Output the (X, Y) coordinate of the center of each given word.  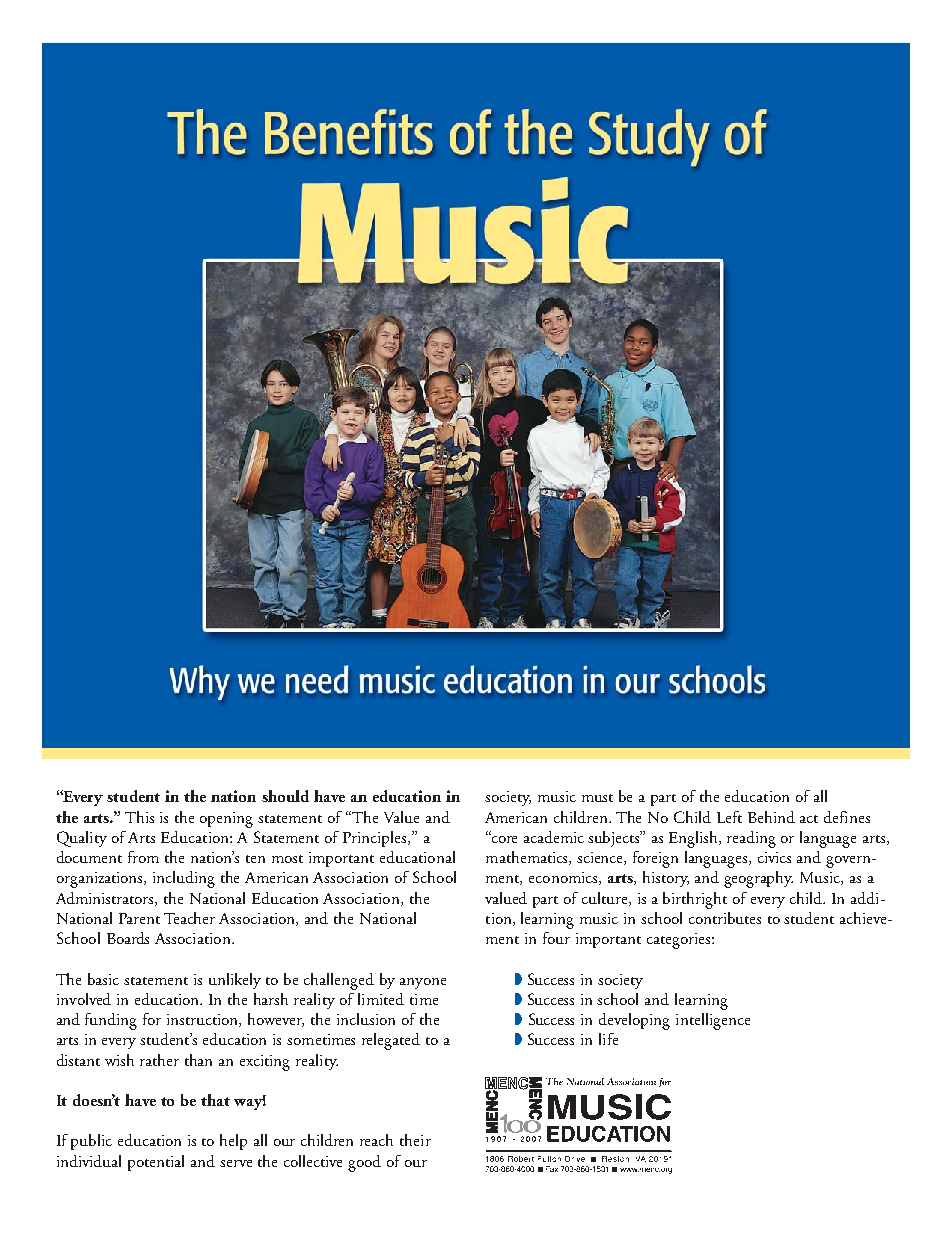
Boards (128, 938)
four (556, 938)
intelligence (713, 1021)
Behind (771, 817)
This (139, 817)
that (215, 1100)
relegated (391, 1041)
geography (758, 879)
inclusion (366, 1019)
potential (156, 1163)
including (184, 879)
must (597, 798)
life (608, 1039)
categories (680, 941)
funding (111, 1021)
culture (606, 899)
